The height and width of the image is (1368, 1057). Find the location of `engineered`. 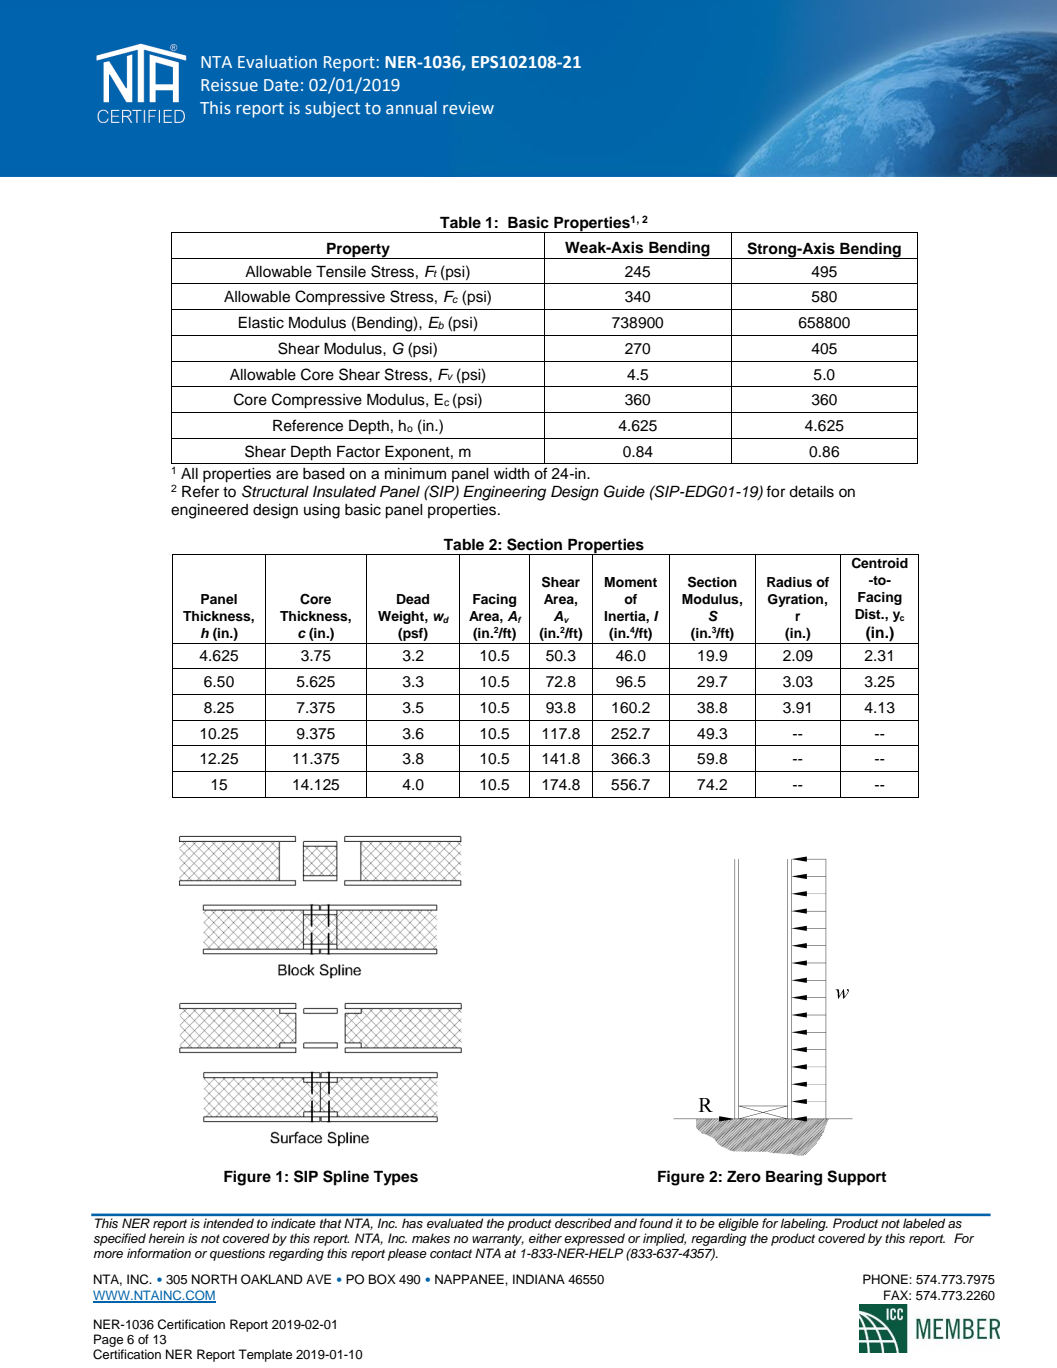

engineered is located at coordinates (209, 511).
